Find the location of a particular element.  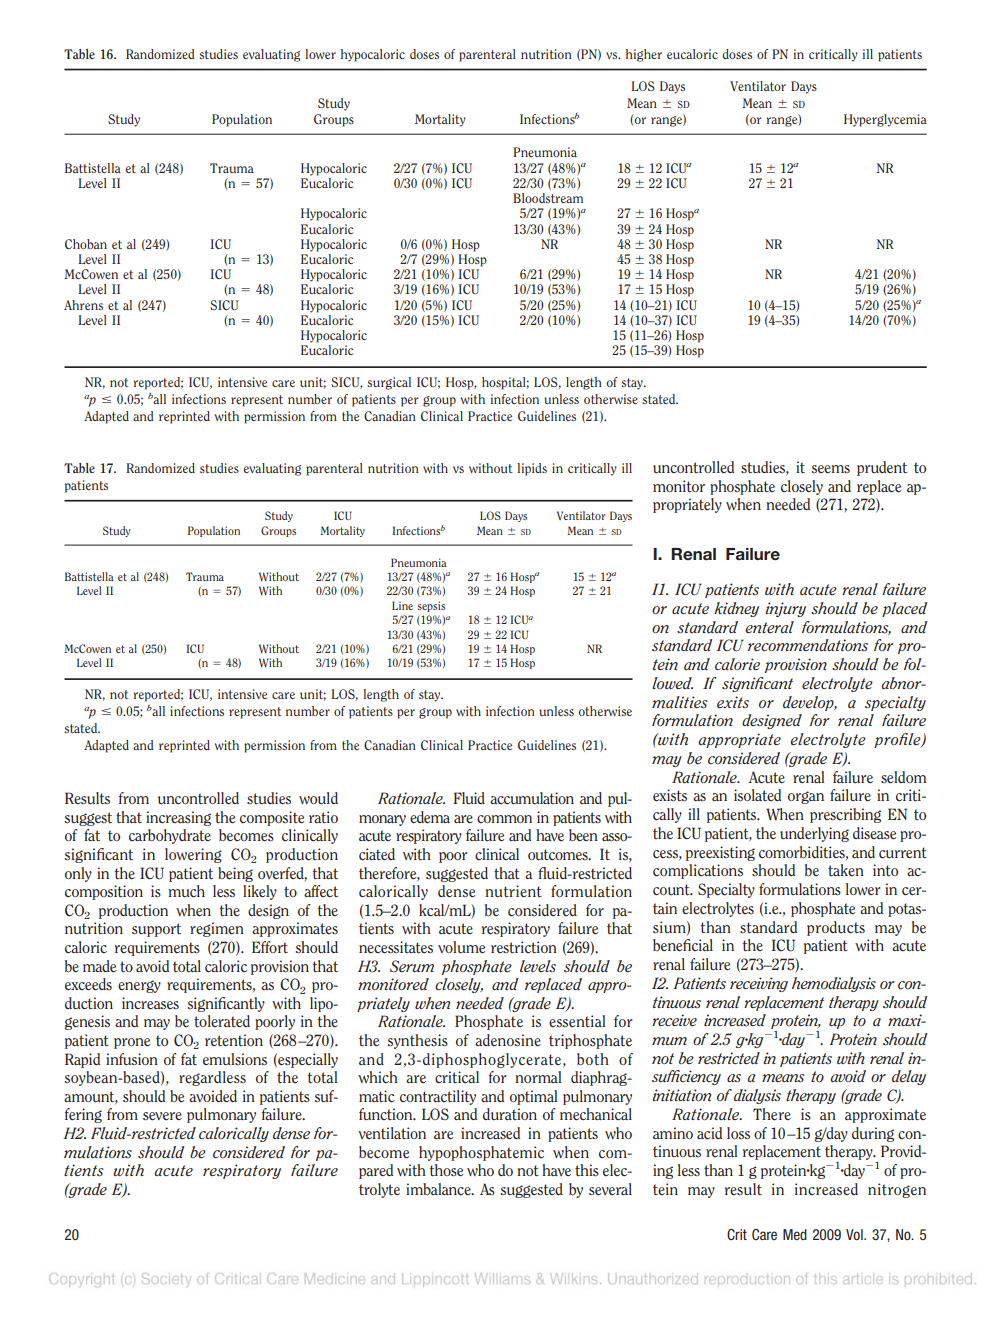

higher is located at coordinates (644, 55).
